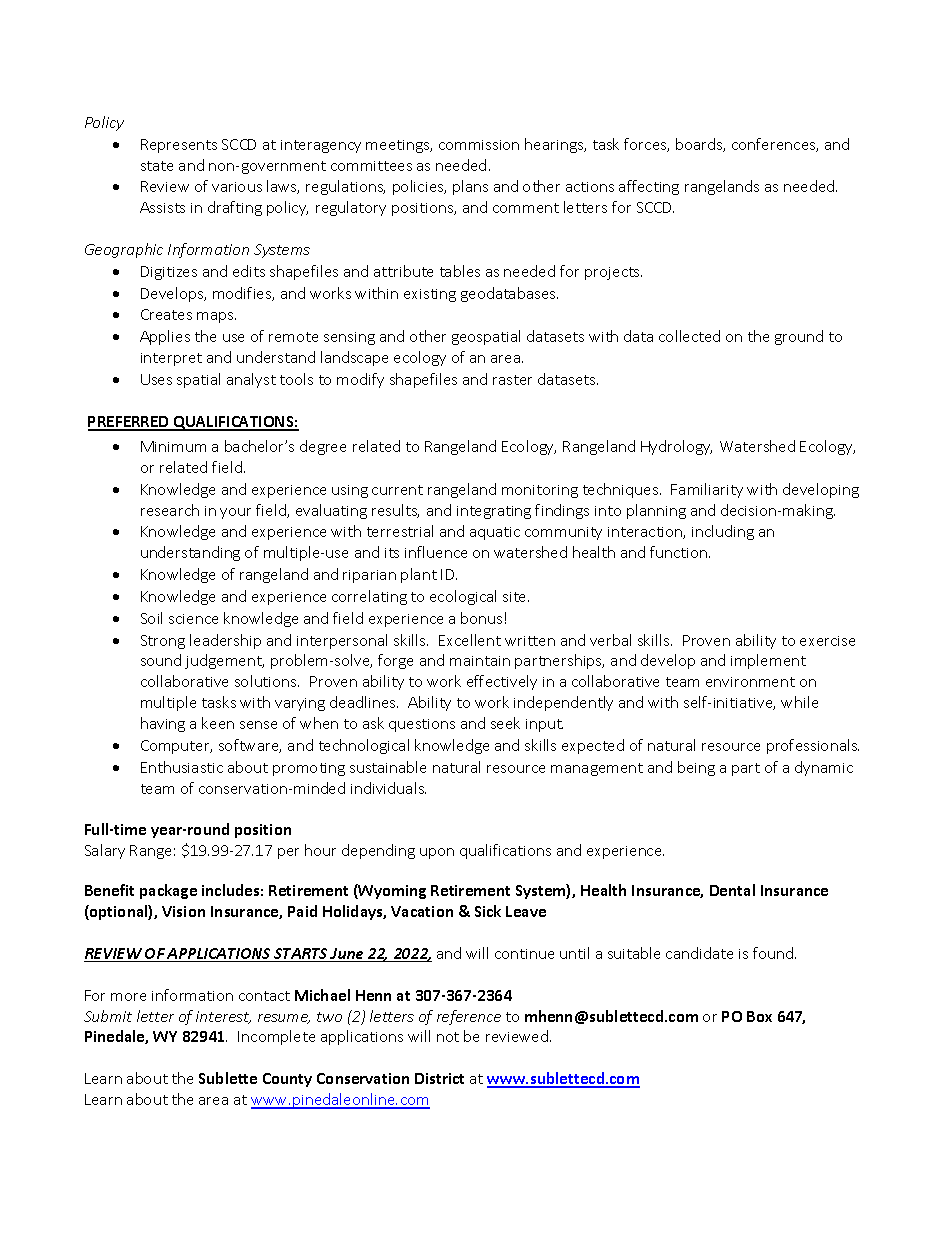  I want to click on interest, so click(223, 1017).
